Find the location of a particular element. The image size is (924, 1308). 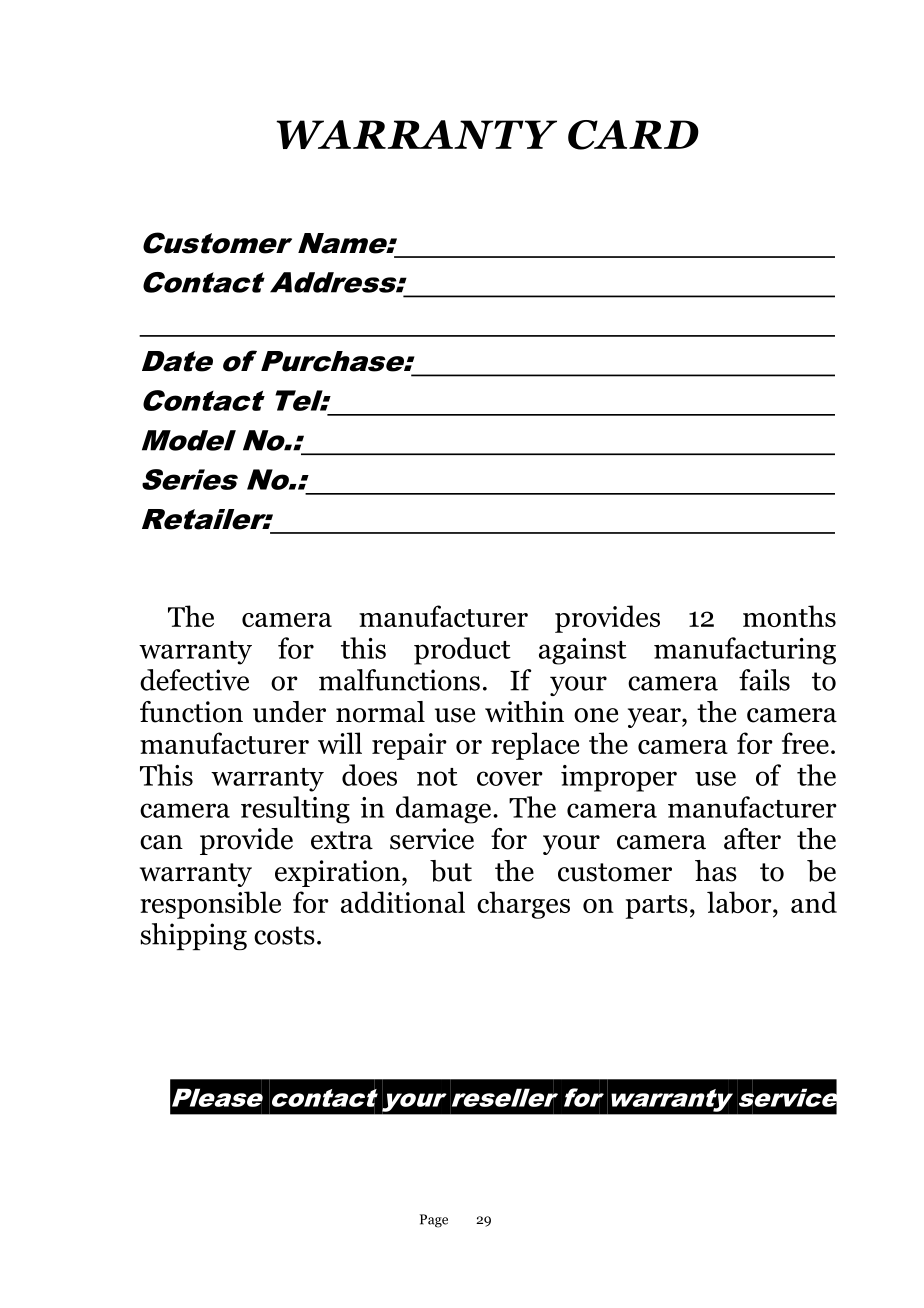

against is located at coordinates (583, 651).
